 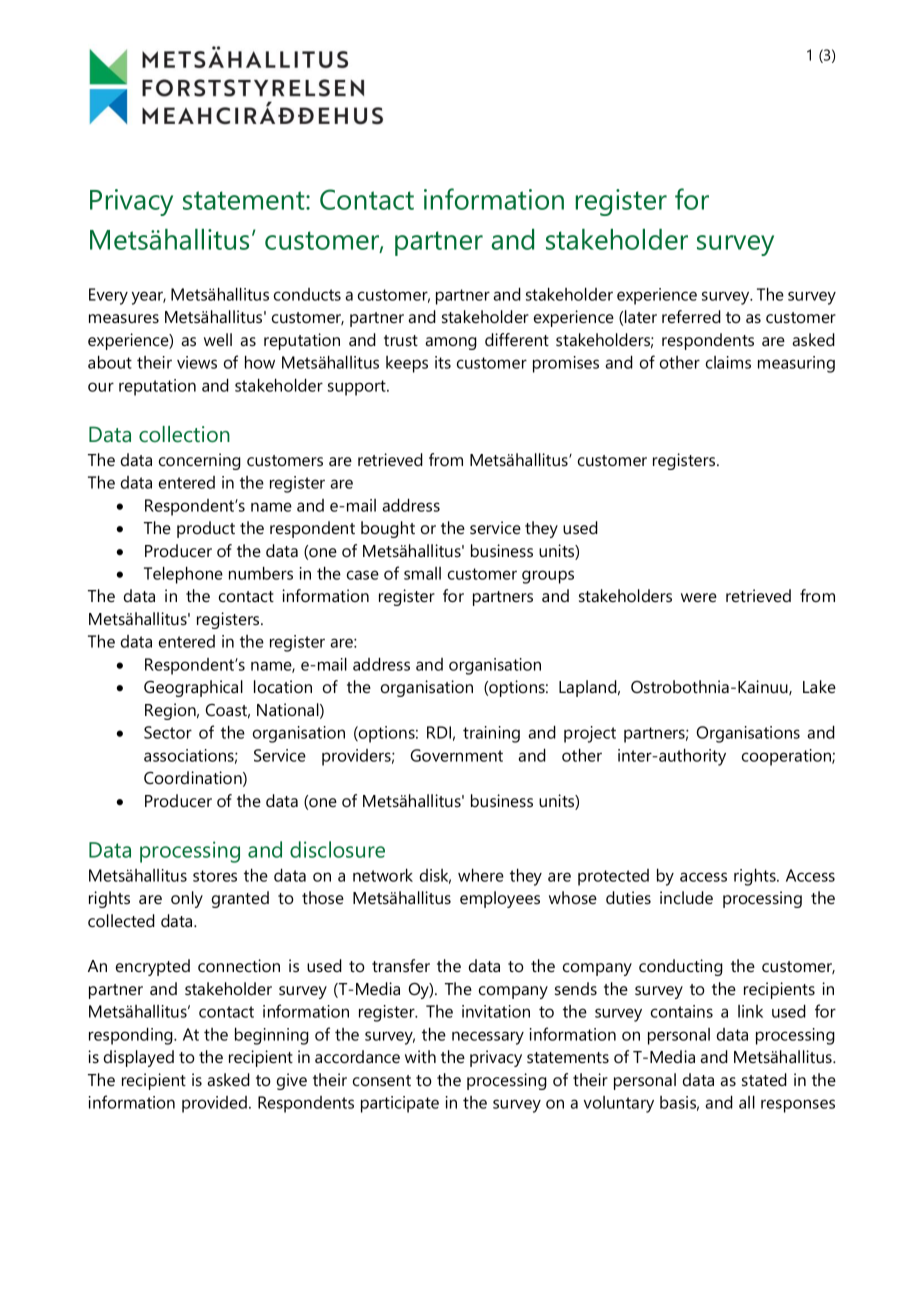 What do you see at coordinates (686, 897) in the image?
I see `include` at bounding box center [686, 897].
